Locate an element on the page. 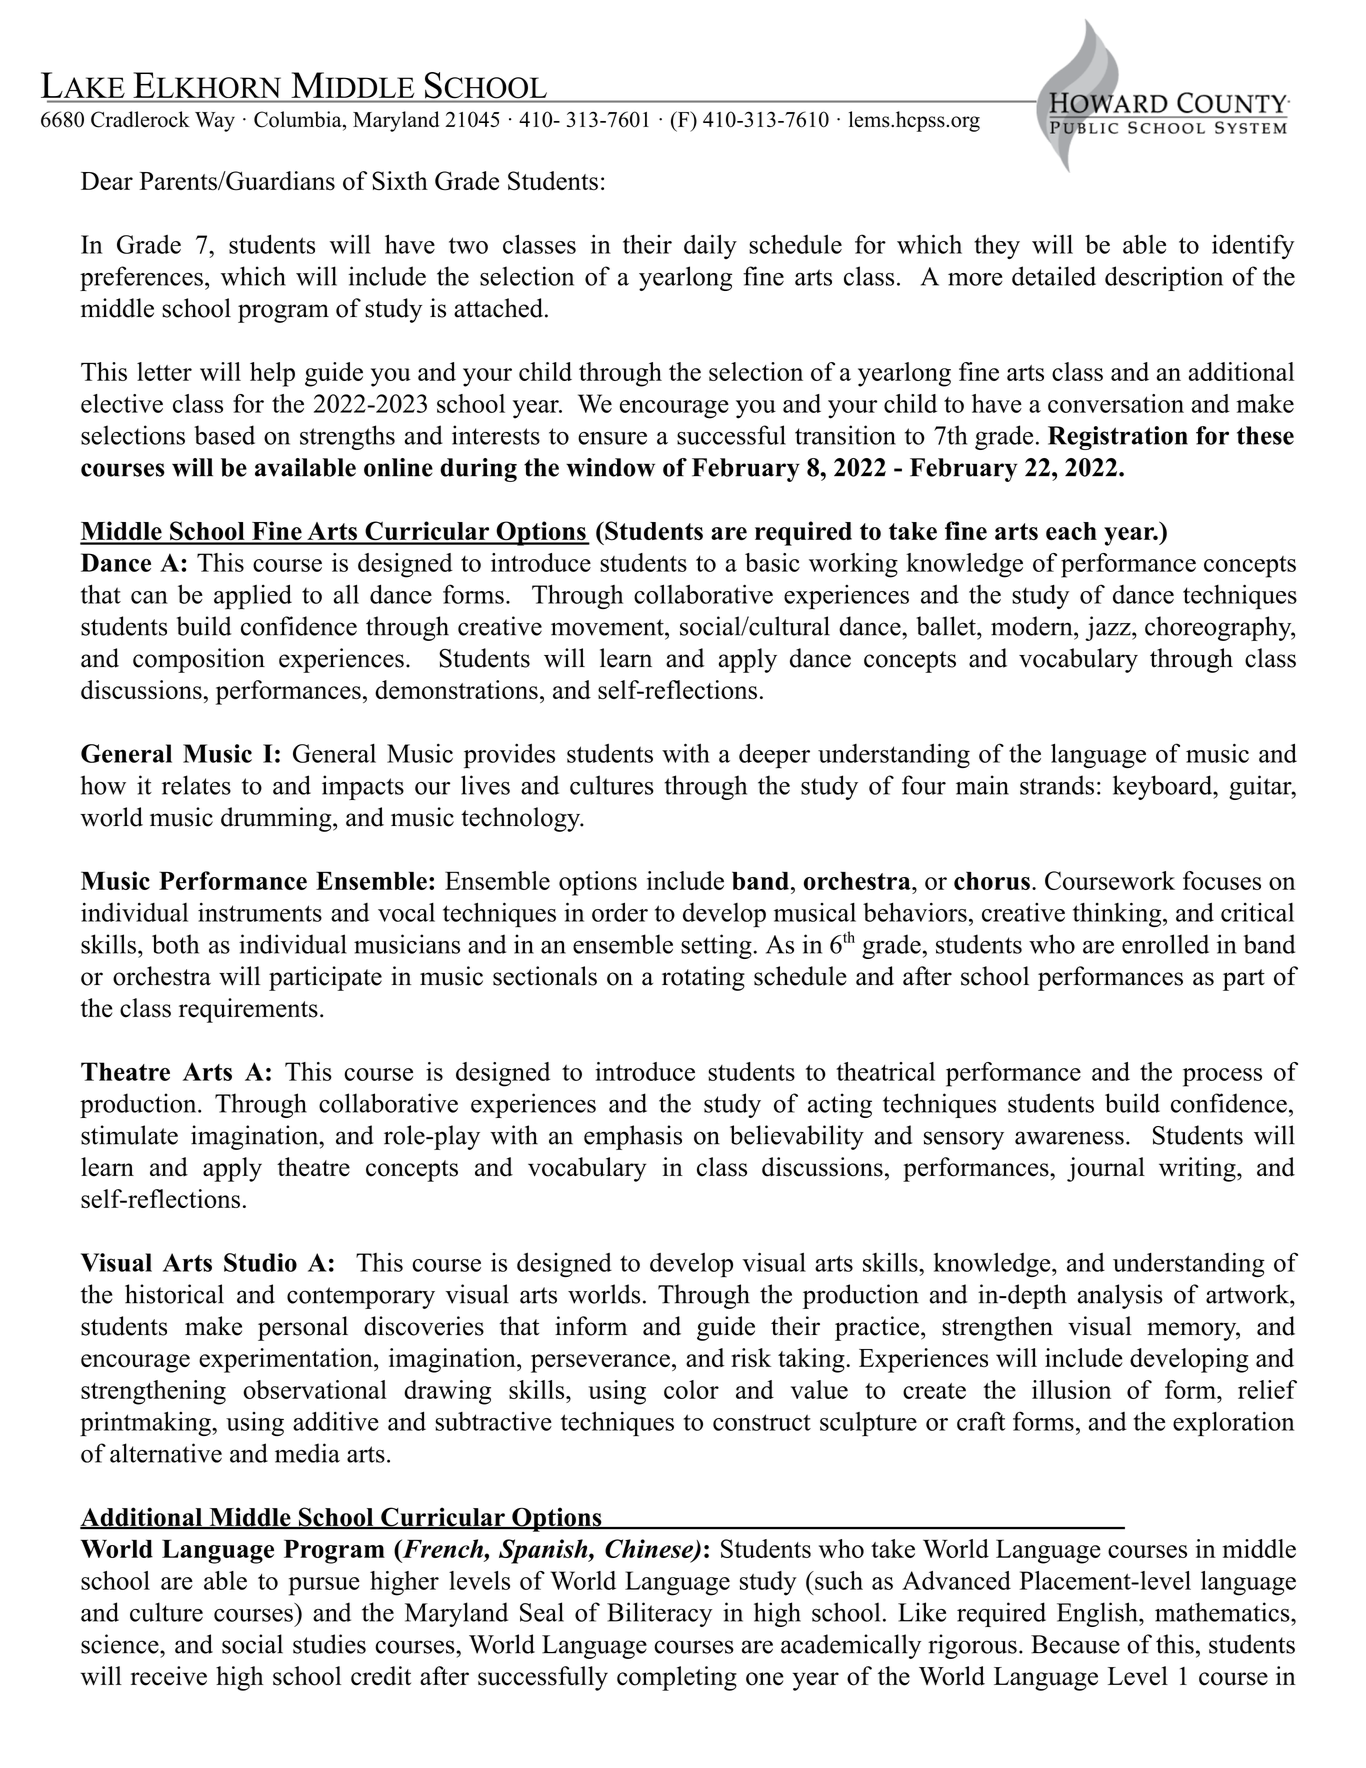 This image has width=1366, height=1768. window is located at coordinates (610, 467).
